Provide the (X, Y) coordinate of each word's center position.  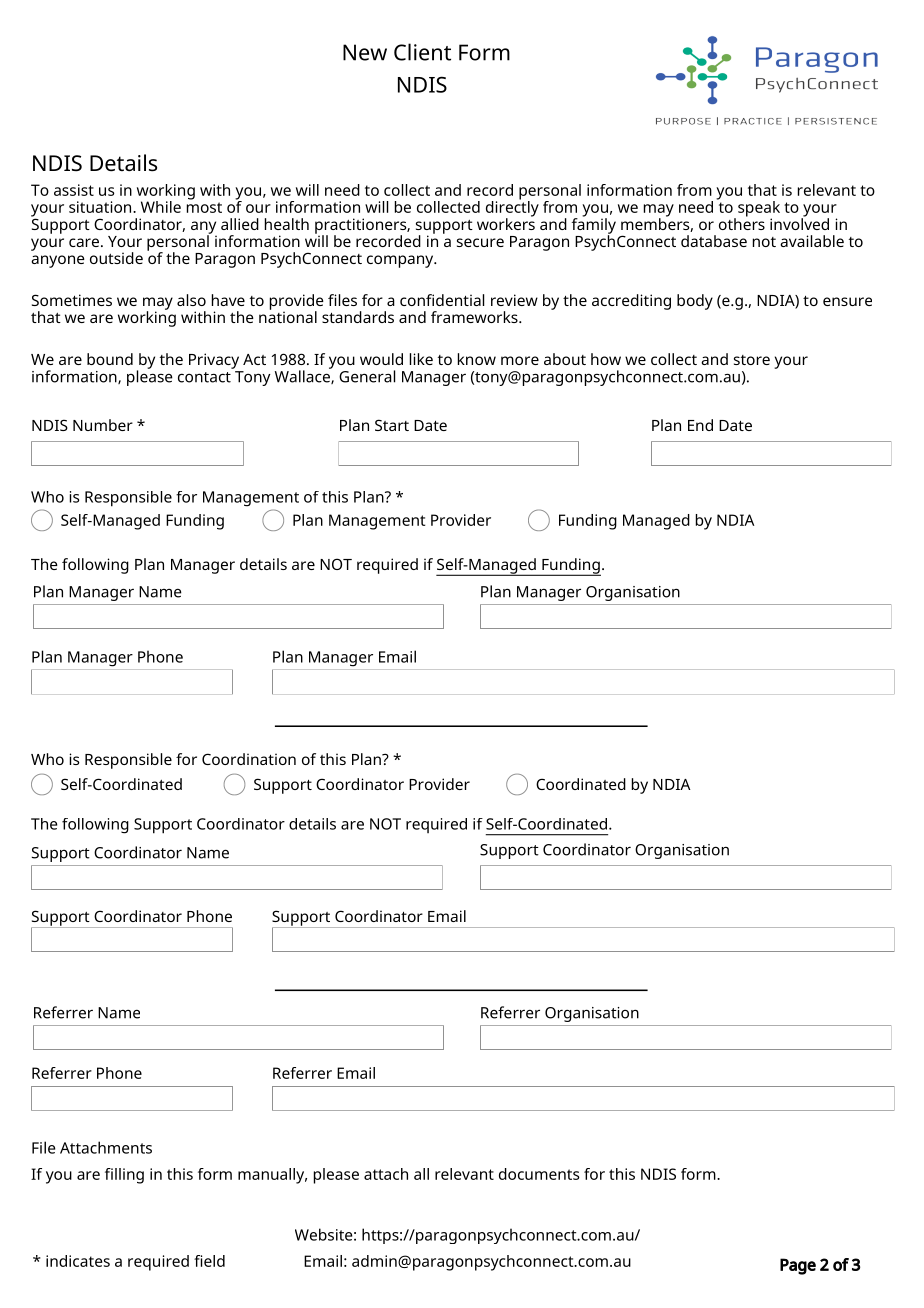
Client (422, 52)
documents (539, 1174)
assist (74, 190)
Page (798, 1266)
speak (759, 210)
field (209, 1261)
